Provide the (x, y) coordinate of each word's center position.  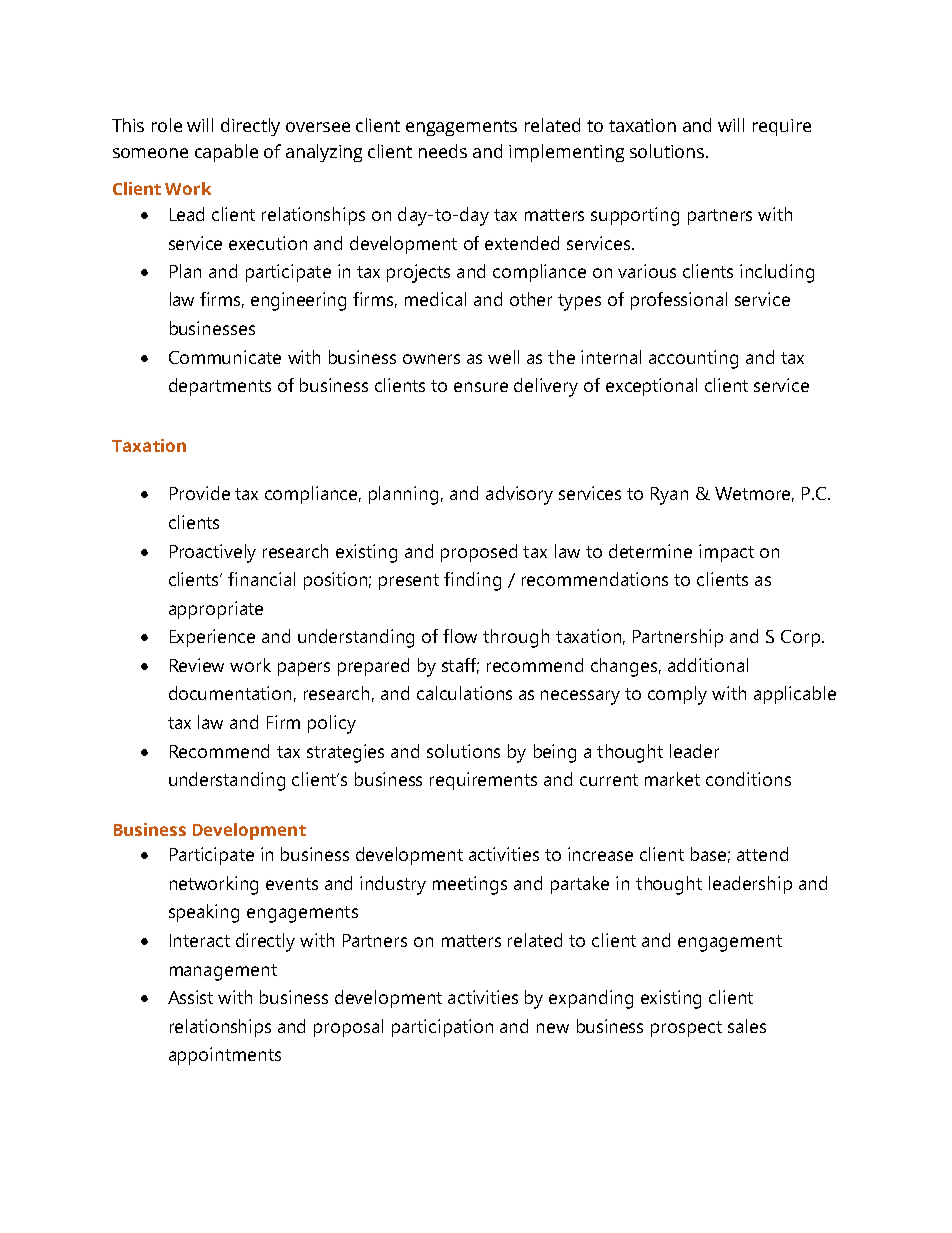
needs (443, 151)
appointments (225, 1056)
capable (226, 153)
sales (747, 1026)
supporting (635, 216)
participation (442, 1028)
